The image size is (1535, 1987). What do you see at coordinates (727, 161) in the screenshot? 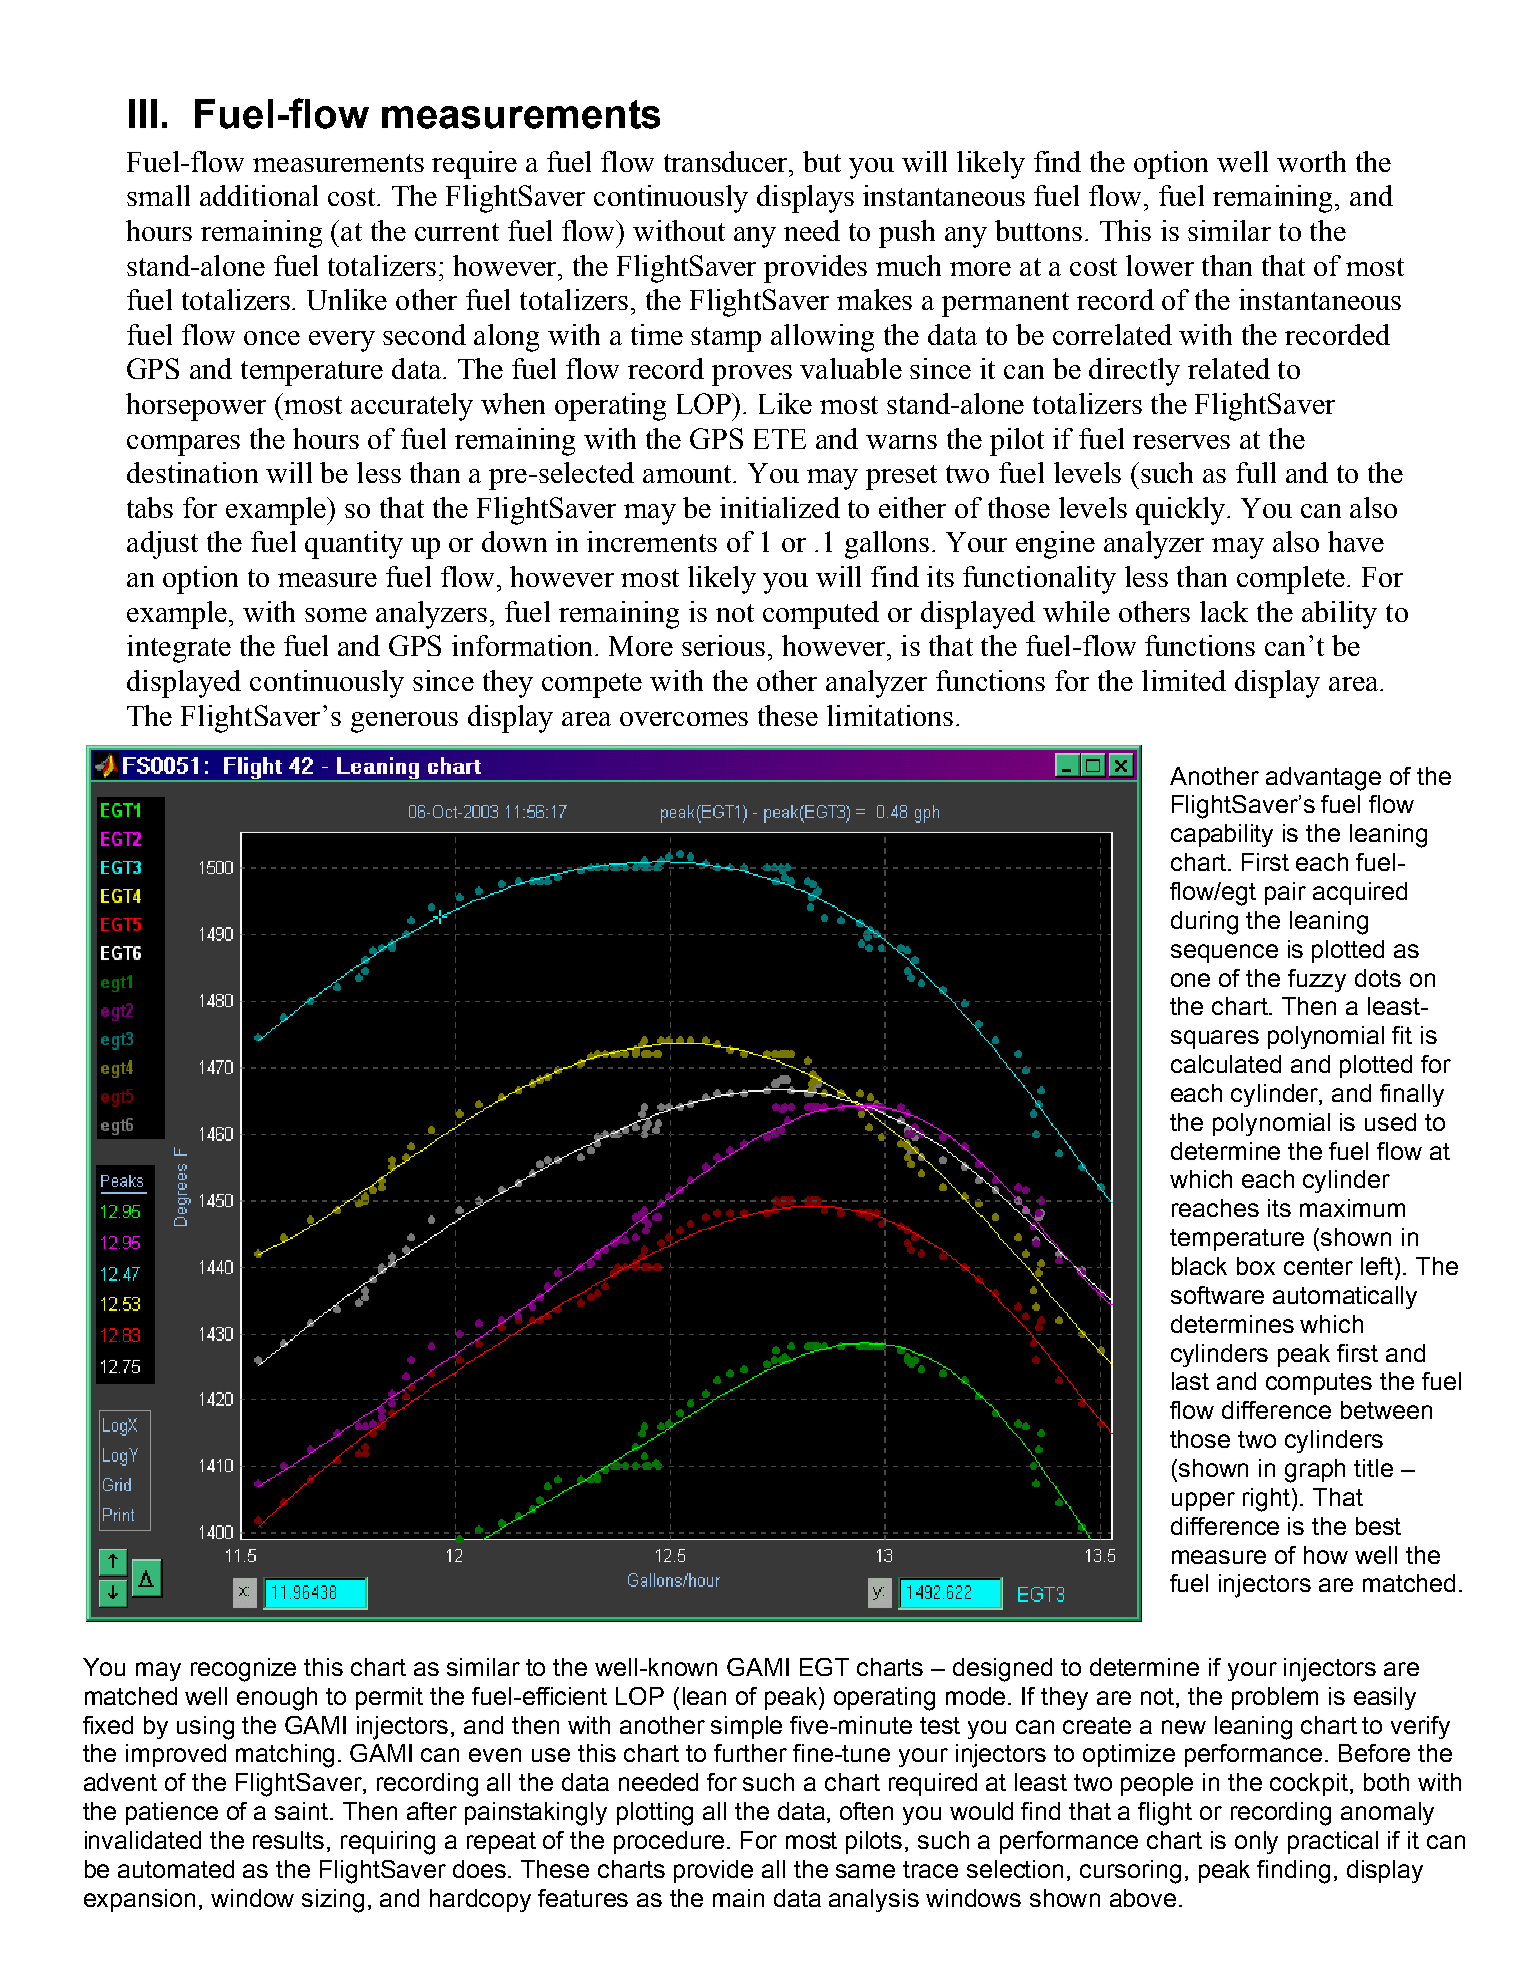
I see `transducer` at bounding box center [727, 161].
